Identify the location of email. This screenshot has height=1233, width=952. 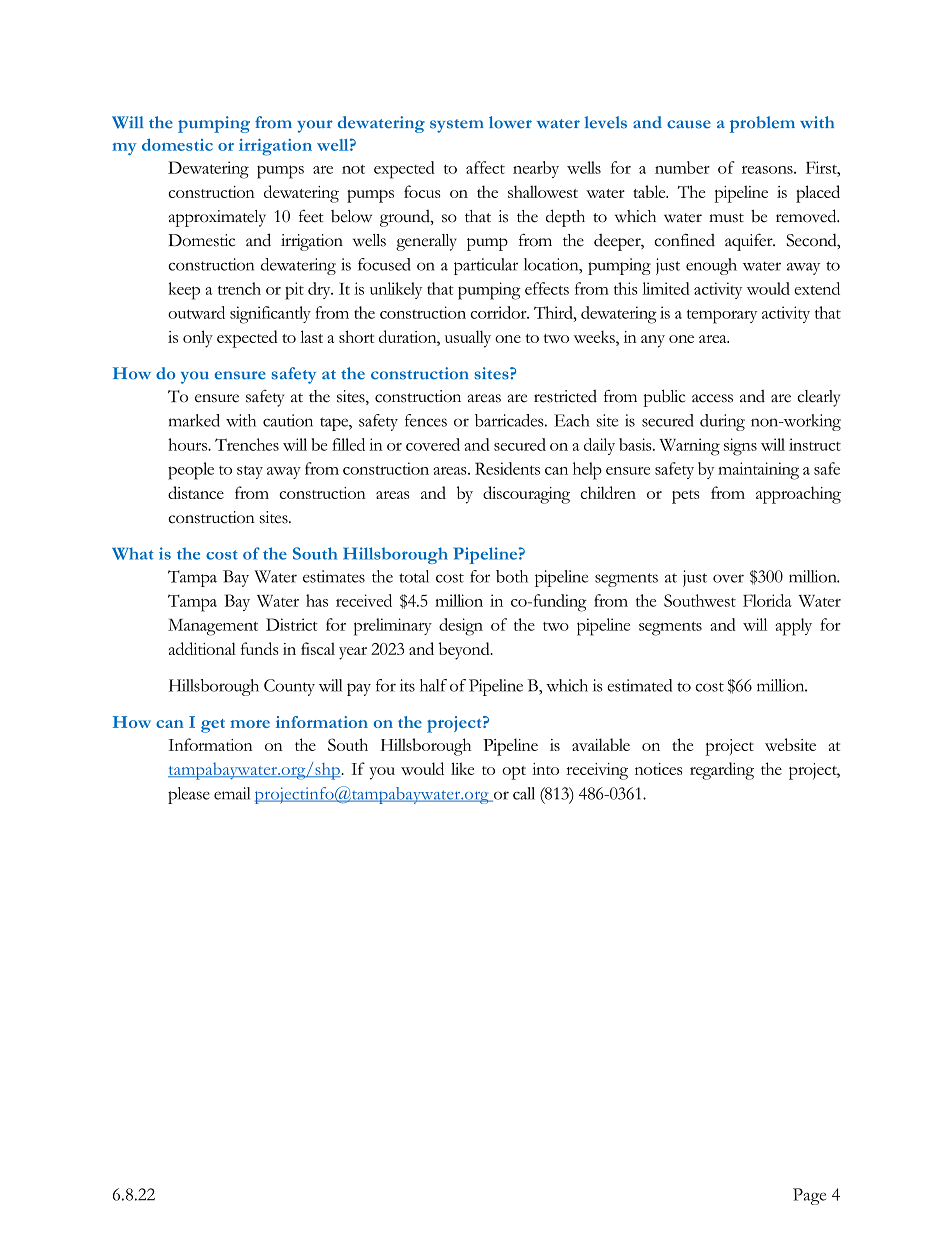
(232, 793).
